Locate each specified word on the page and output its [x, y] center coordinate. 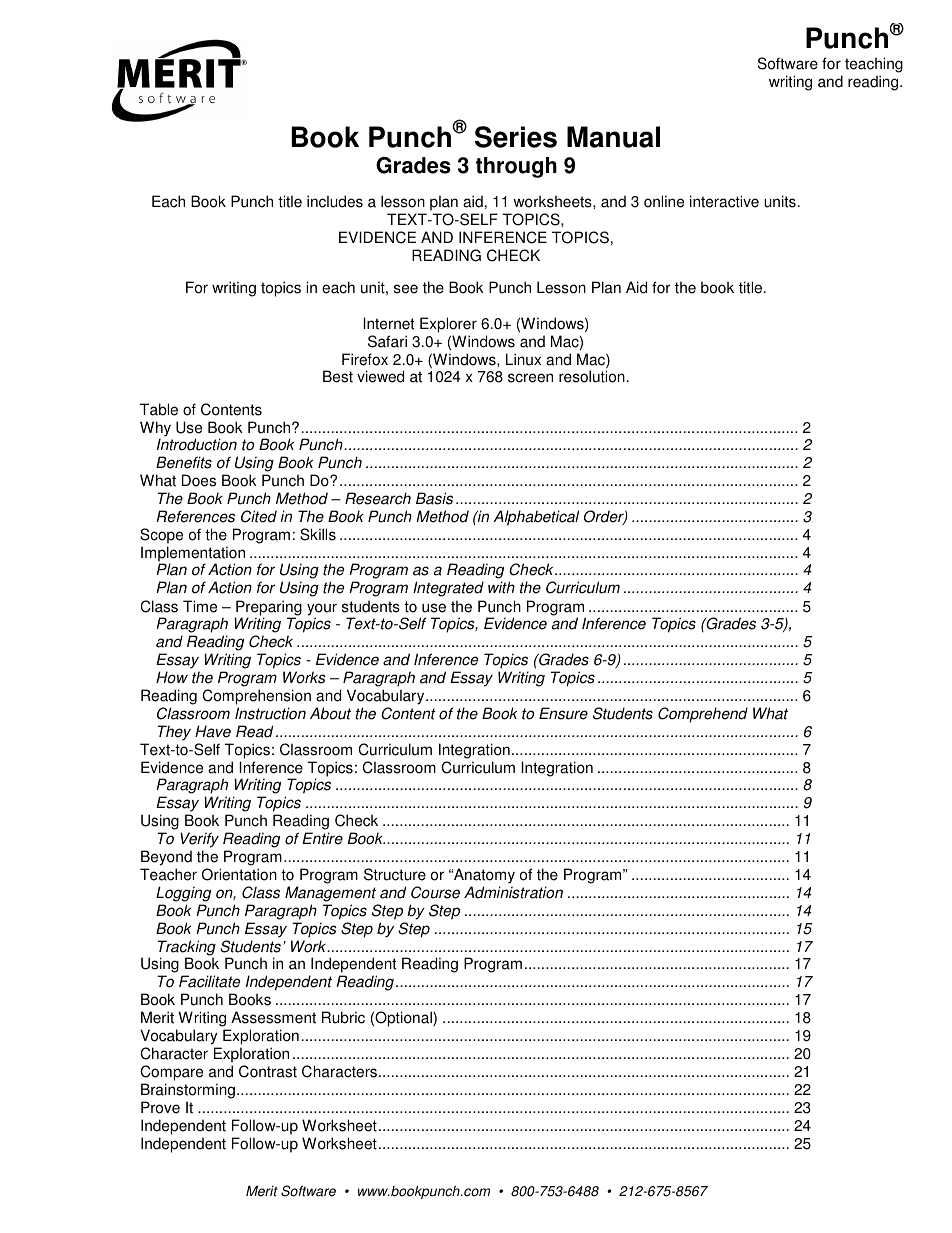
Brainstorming [188, 1091]
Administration [513, 892]
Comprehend [703, 715]
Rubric [343, 1017]
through [516, 167]
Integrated [448, 589]
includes [335, 201]
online [664, 201]
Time [200, 606]
